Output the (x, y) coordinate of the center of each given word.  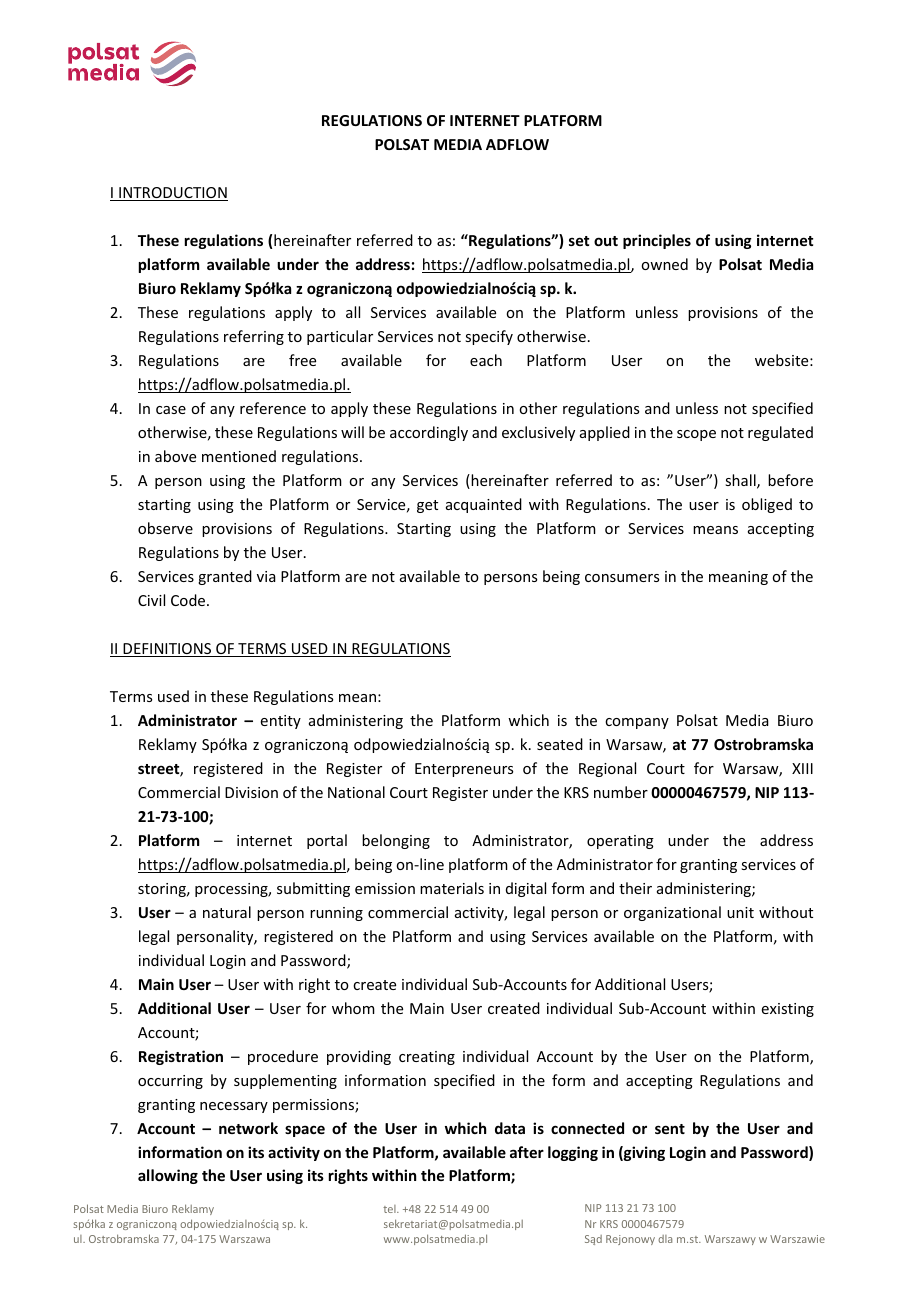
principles (657, 241)
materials (452, 888)
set (579, 241)
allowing (168, 1176)
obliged (767, 505)
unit (740, 912)
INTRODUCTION (172, 194)
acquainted (484, 505)
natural (227, 912)
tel (390, 1209)
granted (225, 577)
